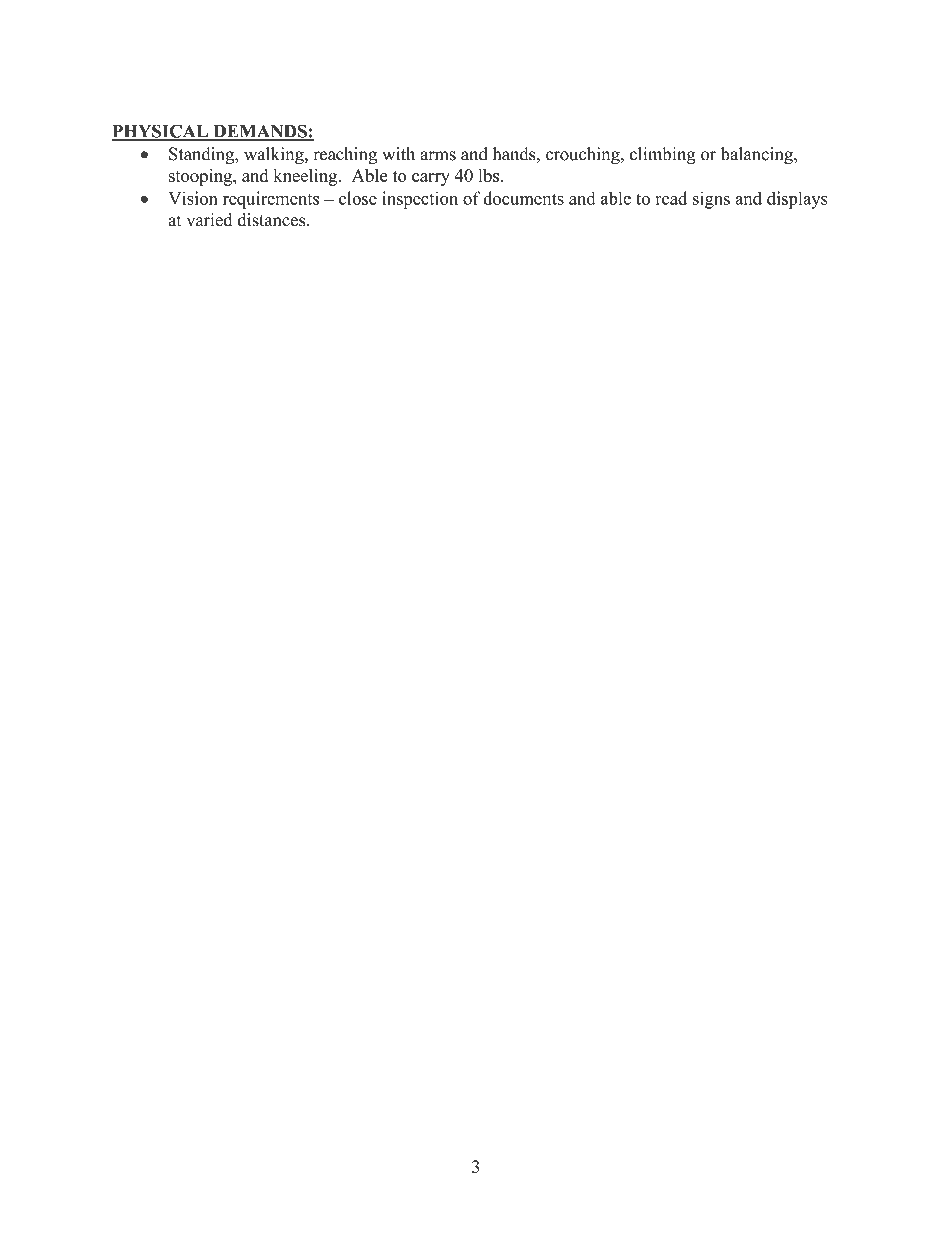 This screenshot has width=952, height=1233. I want to click on arms, so click(438, 156).
